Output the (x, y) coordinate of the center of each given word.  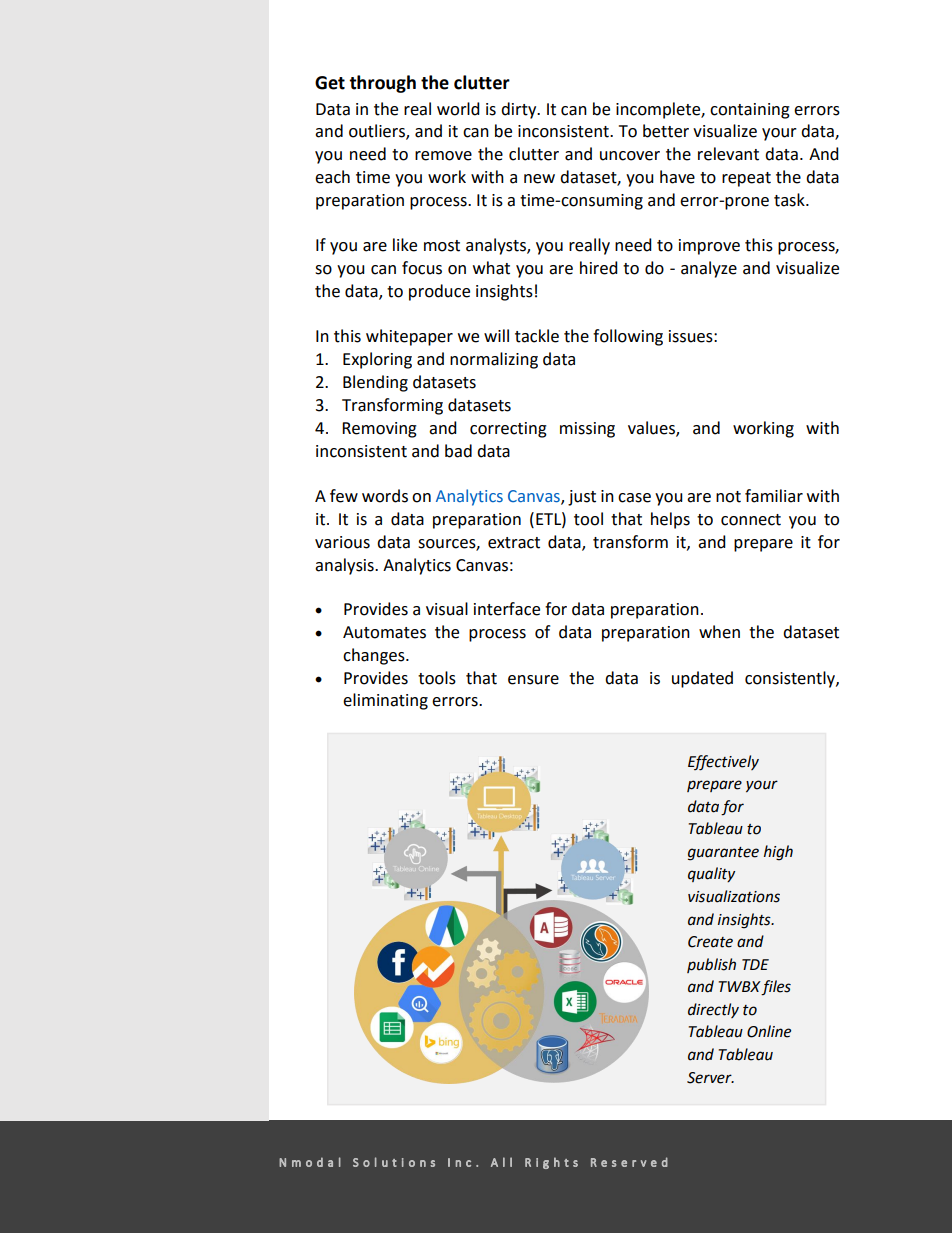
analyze (709, 269)
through (382, 84)
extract (514, 543)
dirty (520, 110)
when (719, 632)
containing (750, 111)
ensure (533, 680)
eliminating (385, 701)
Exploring (377, 360)
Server (710, 1078)
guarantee (723, 854)
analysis (345, 566)
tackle (537, 336)
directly (713, 1010)
